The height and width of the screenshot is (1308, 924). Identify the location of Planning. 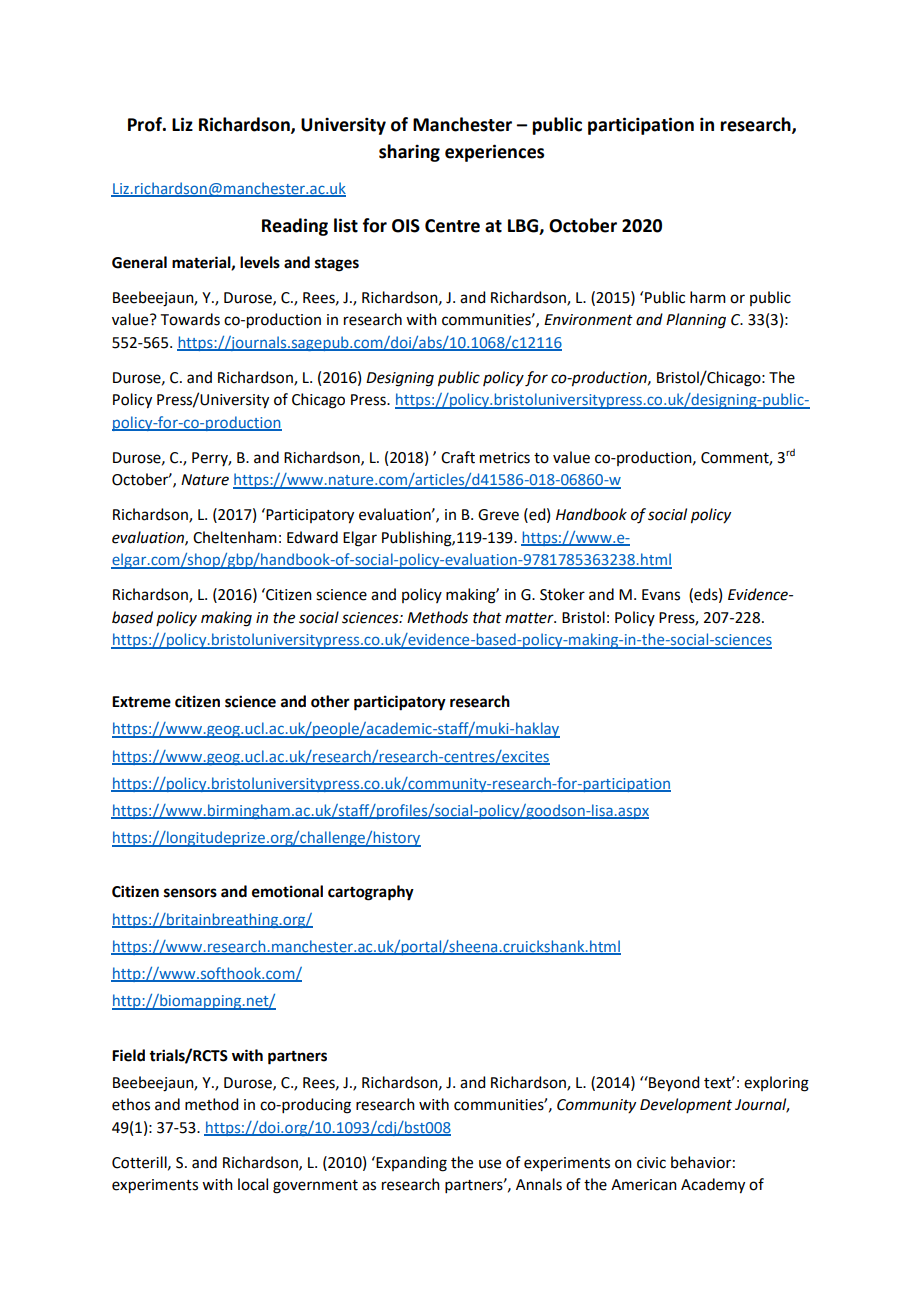
(696, 321).
